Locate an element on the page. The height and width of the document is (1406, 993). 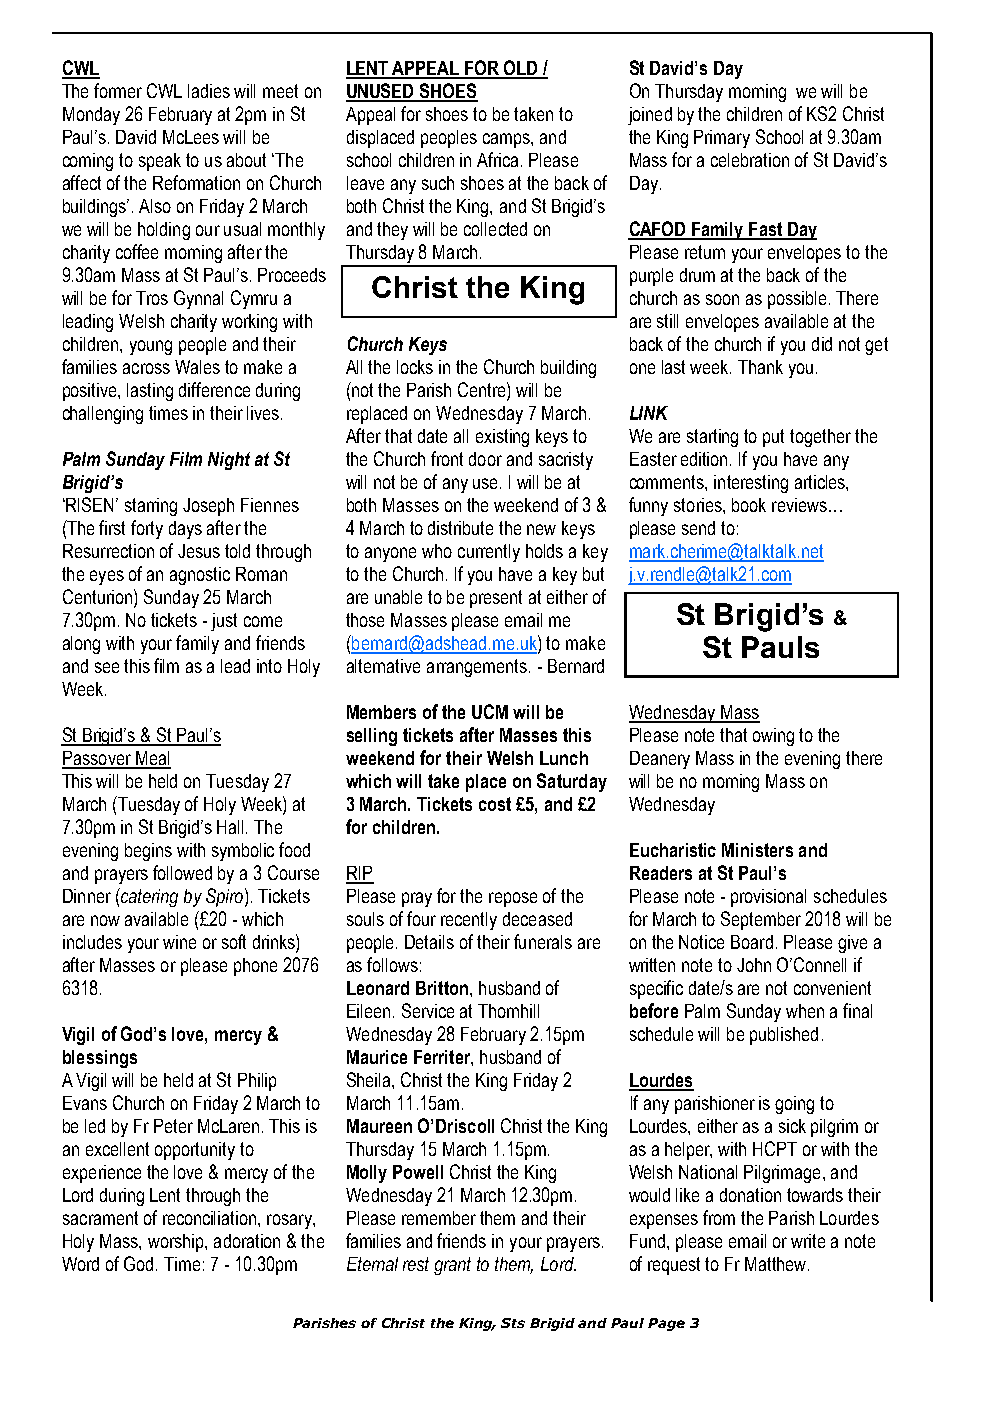
speak is located at coordinates (160, 162).
